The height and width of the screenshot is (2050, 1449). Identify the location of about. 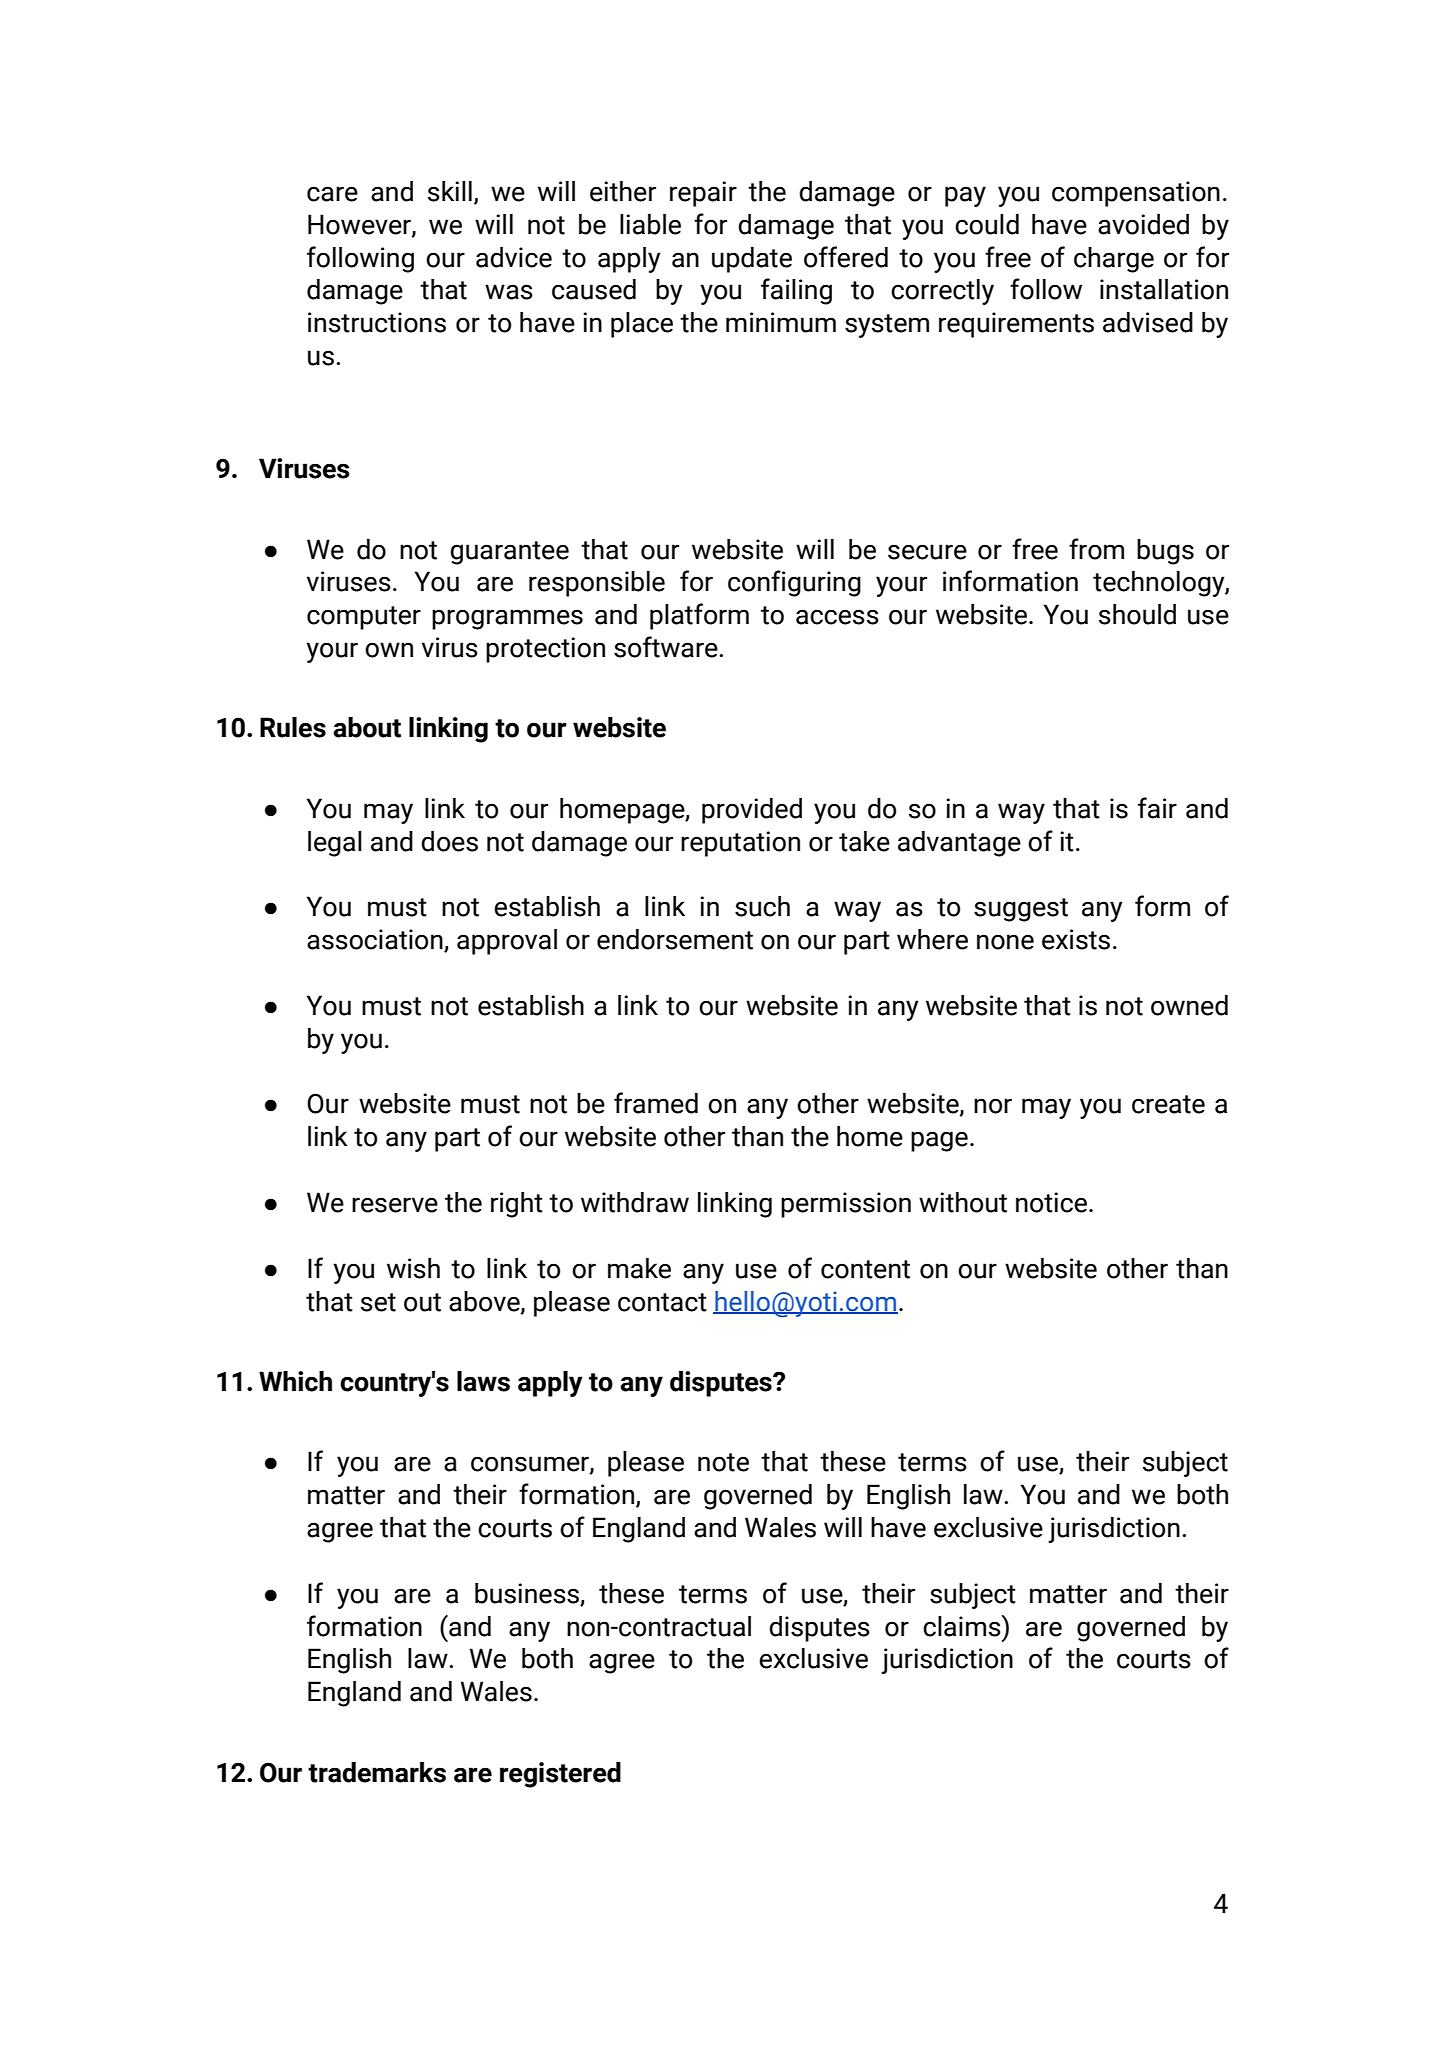
(367, 727).
